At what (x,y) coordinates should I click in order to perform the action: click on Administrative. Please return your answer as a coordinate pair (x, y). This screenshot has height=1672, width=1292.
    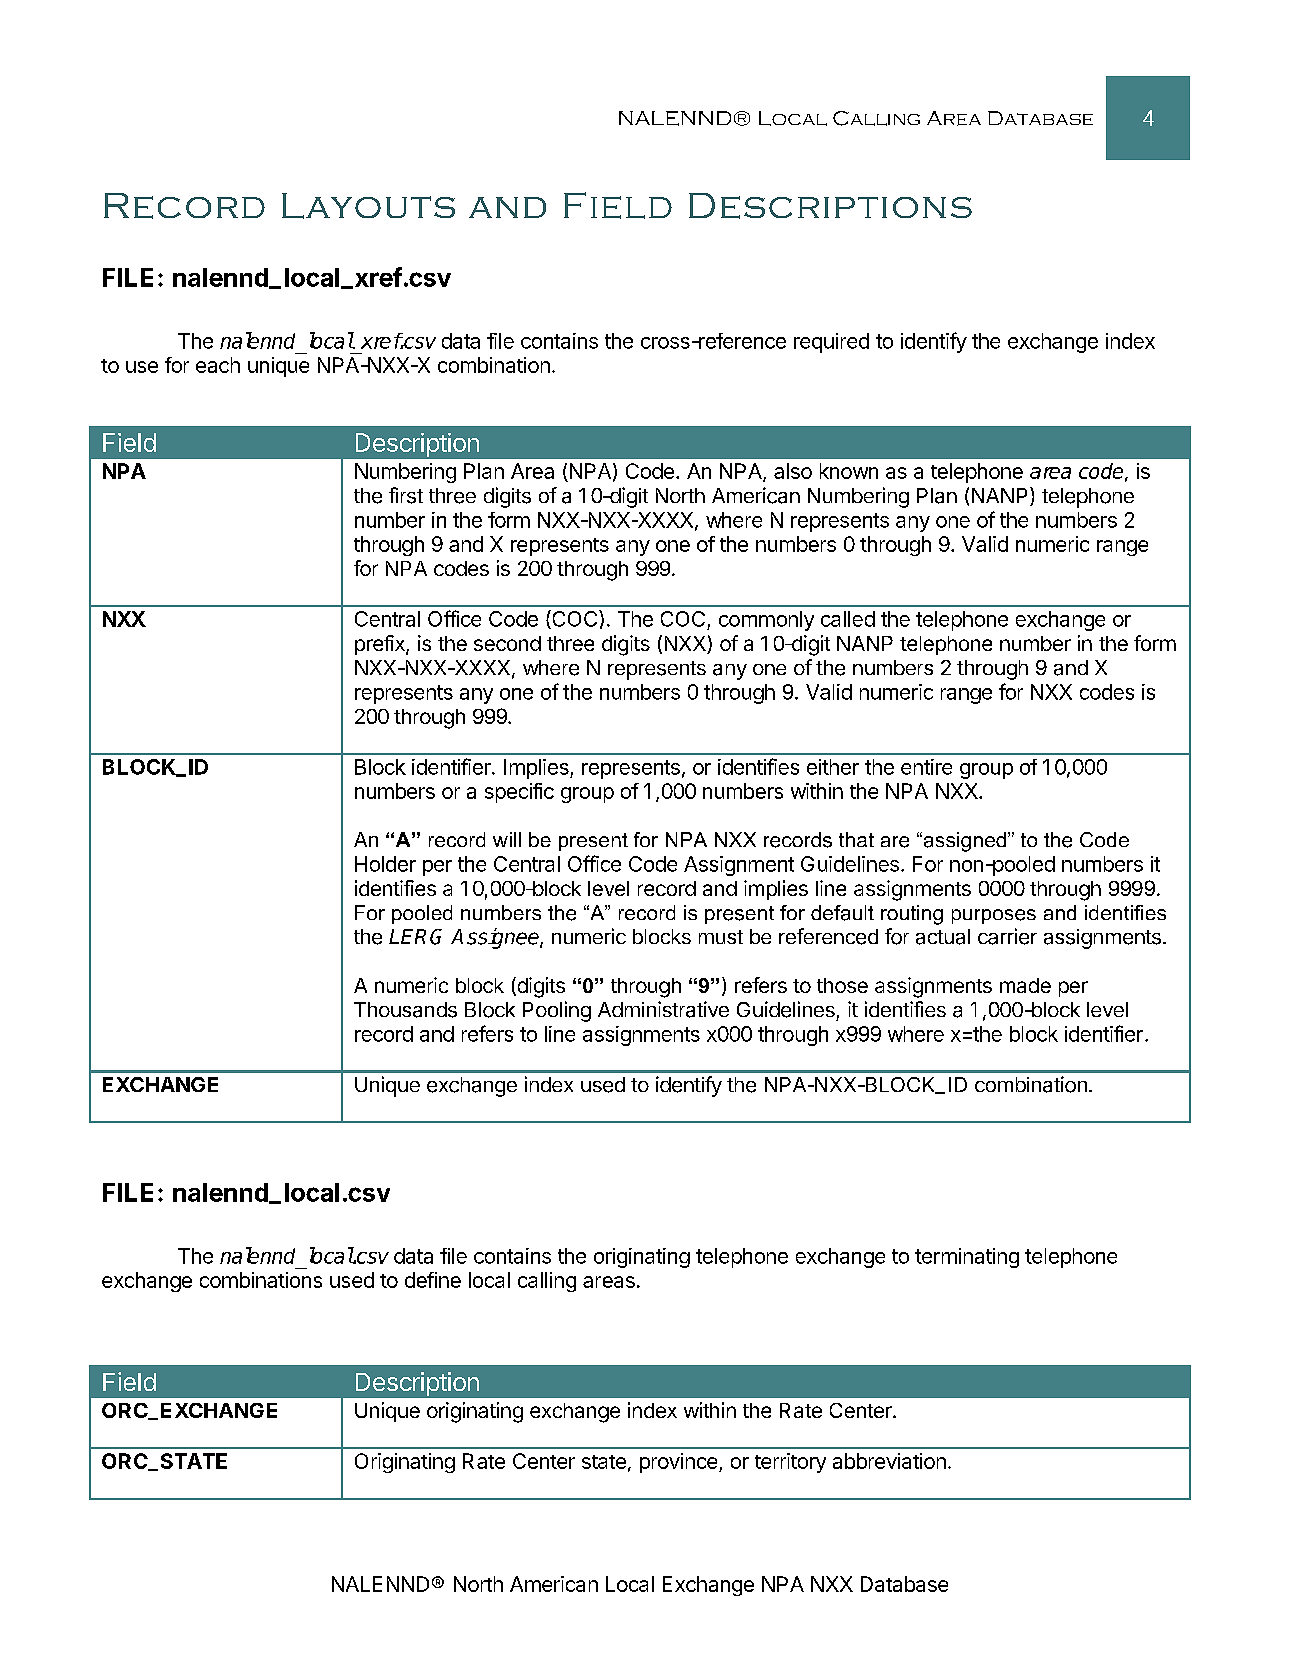
    Looking at the image, I should click on (663, 1009).
